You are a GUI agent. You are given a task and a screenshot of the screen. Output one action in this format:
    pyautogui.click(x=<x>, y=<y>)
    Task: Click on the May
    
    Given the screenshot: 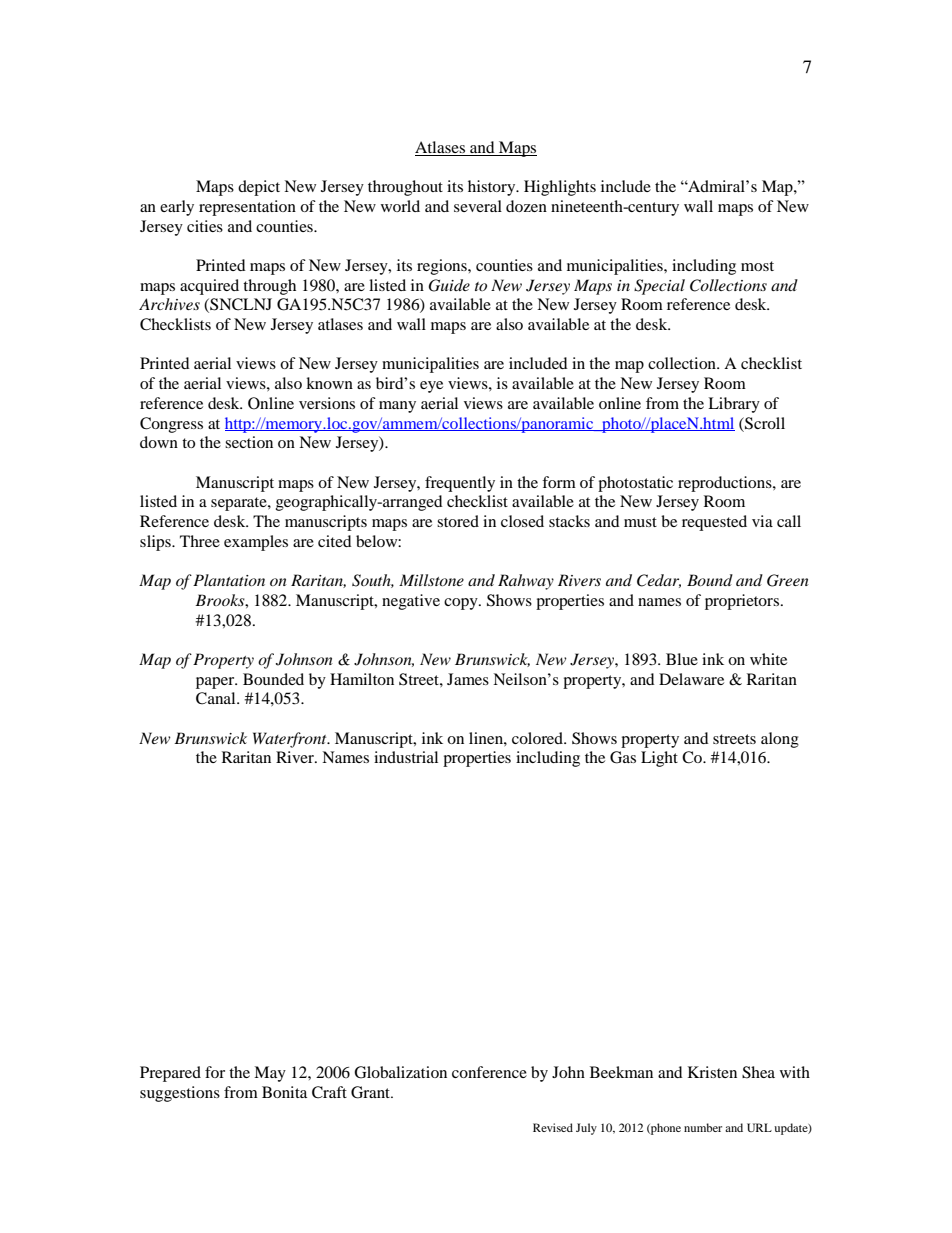 What is the action you would take?
    pyautogui.click(x=270, y=1074)
